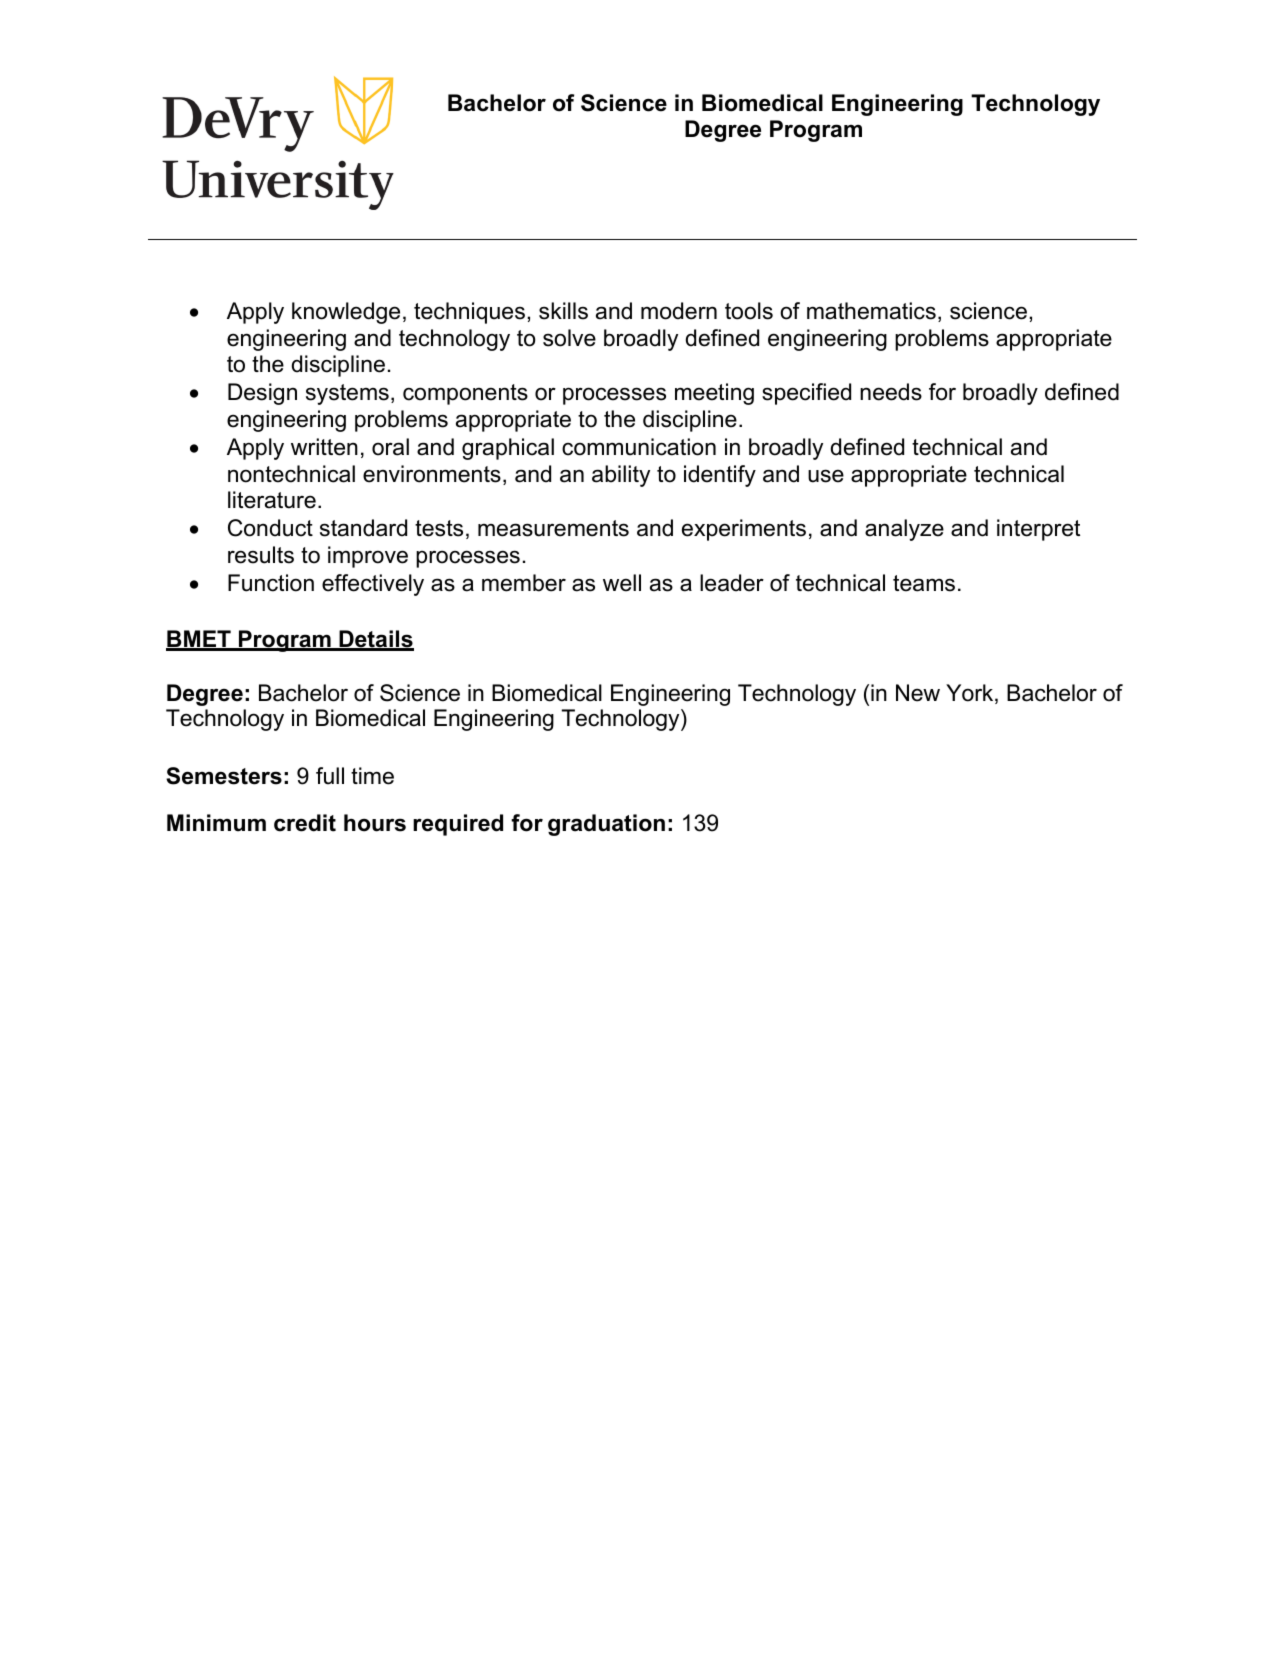  I want to click on solve, so click(569, 338).
